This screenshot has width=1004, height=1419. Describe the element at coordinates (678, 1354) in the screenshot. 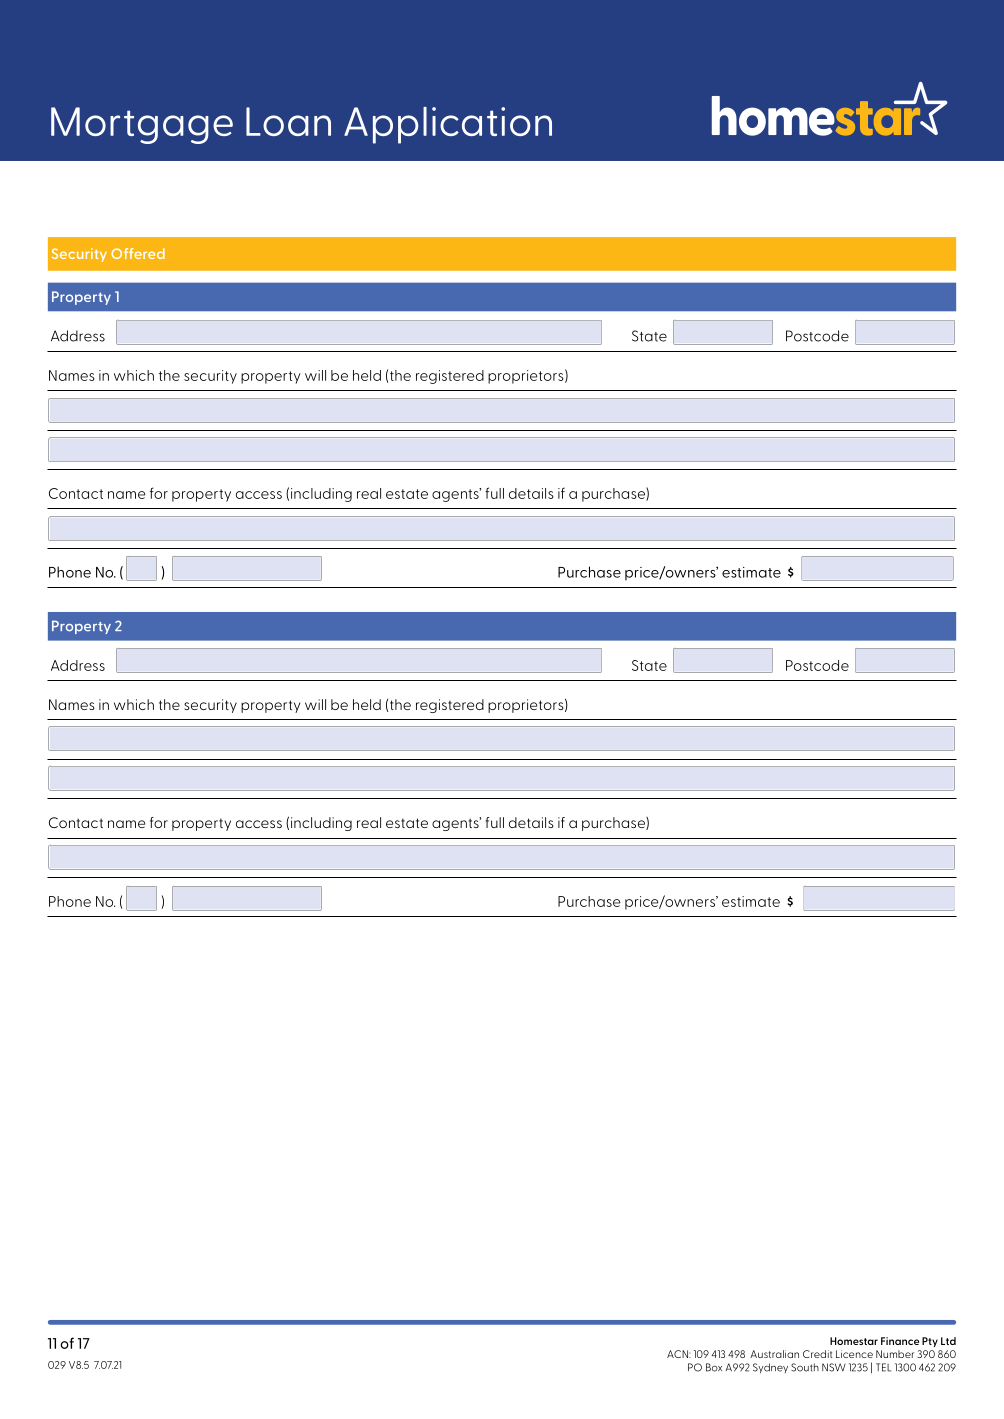

I see `ACN` at that location.
